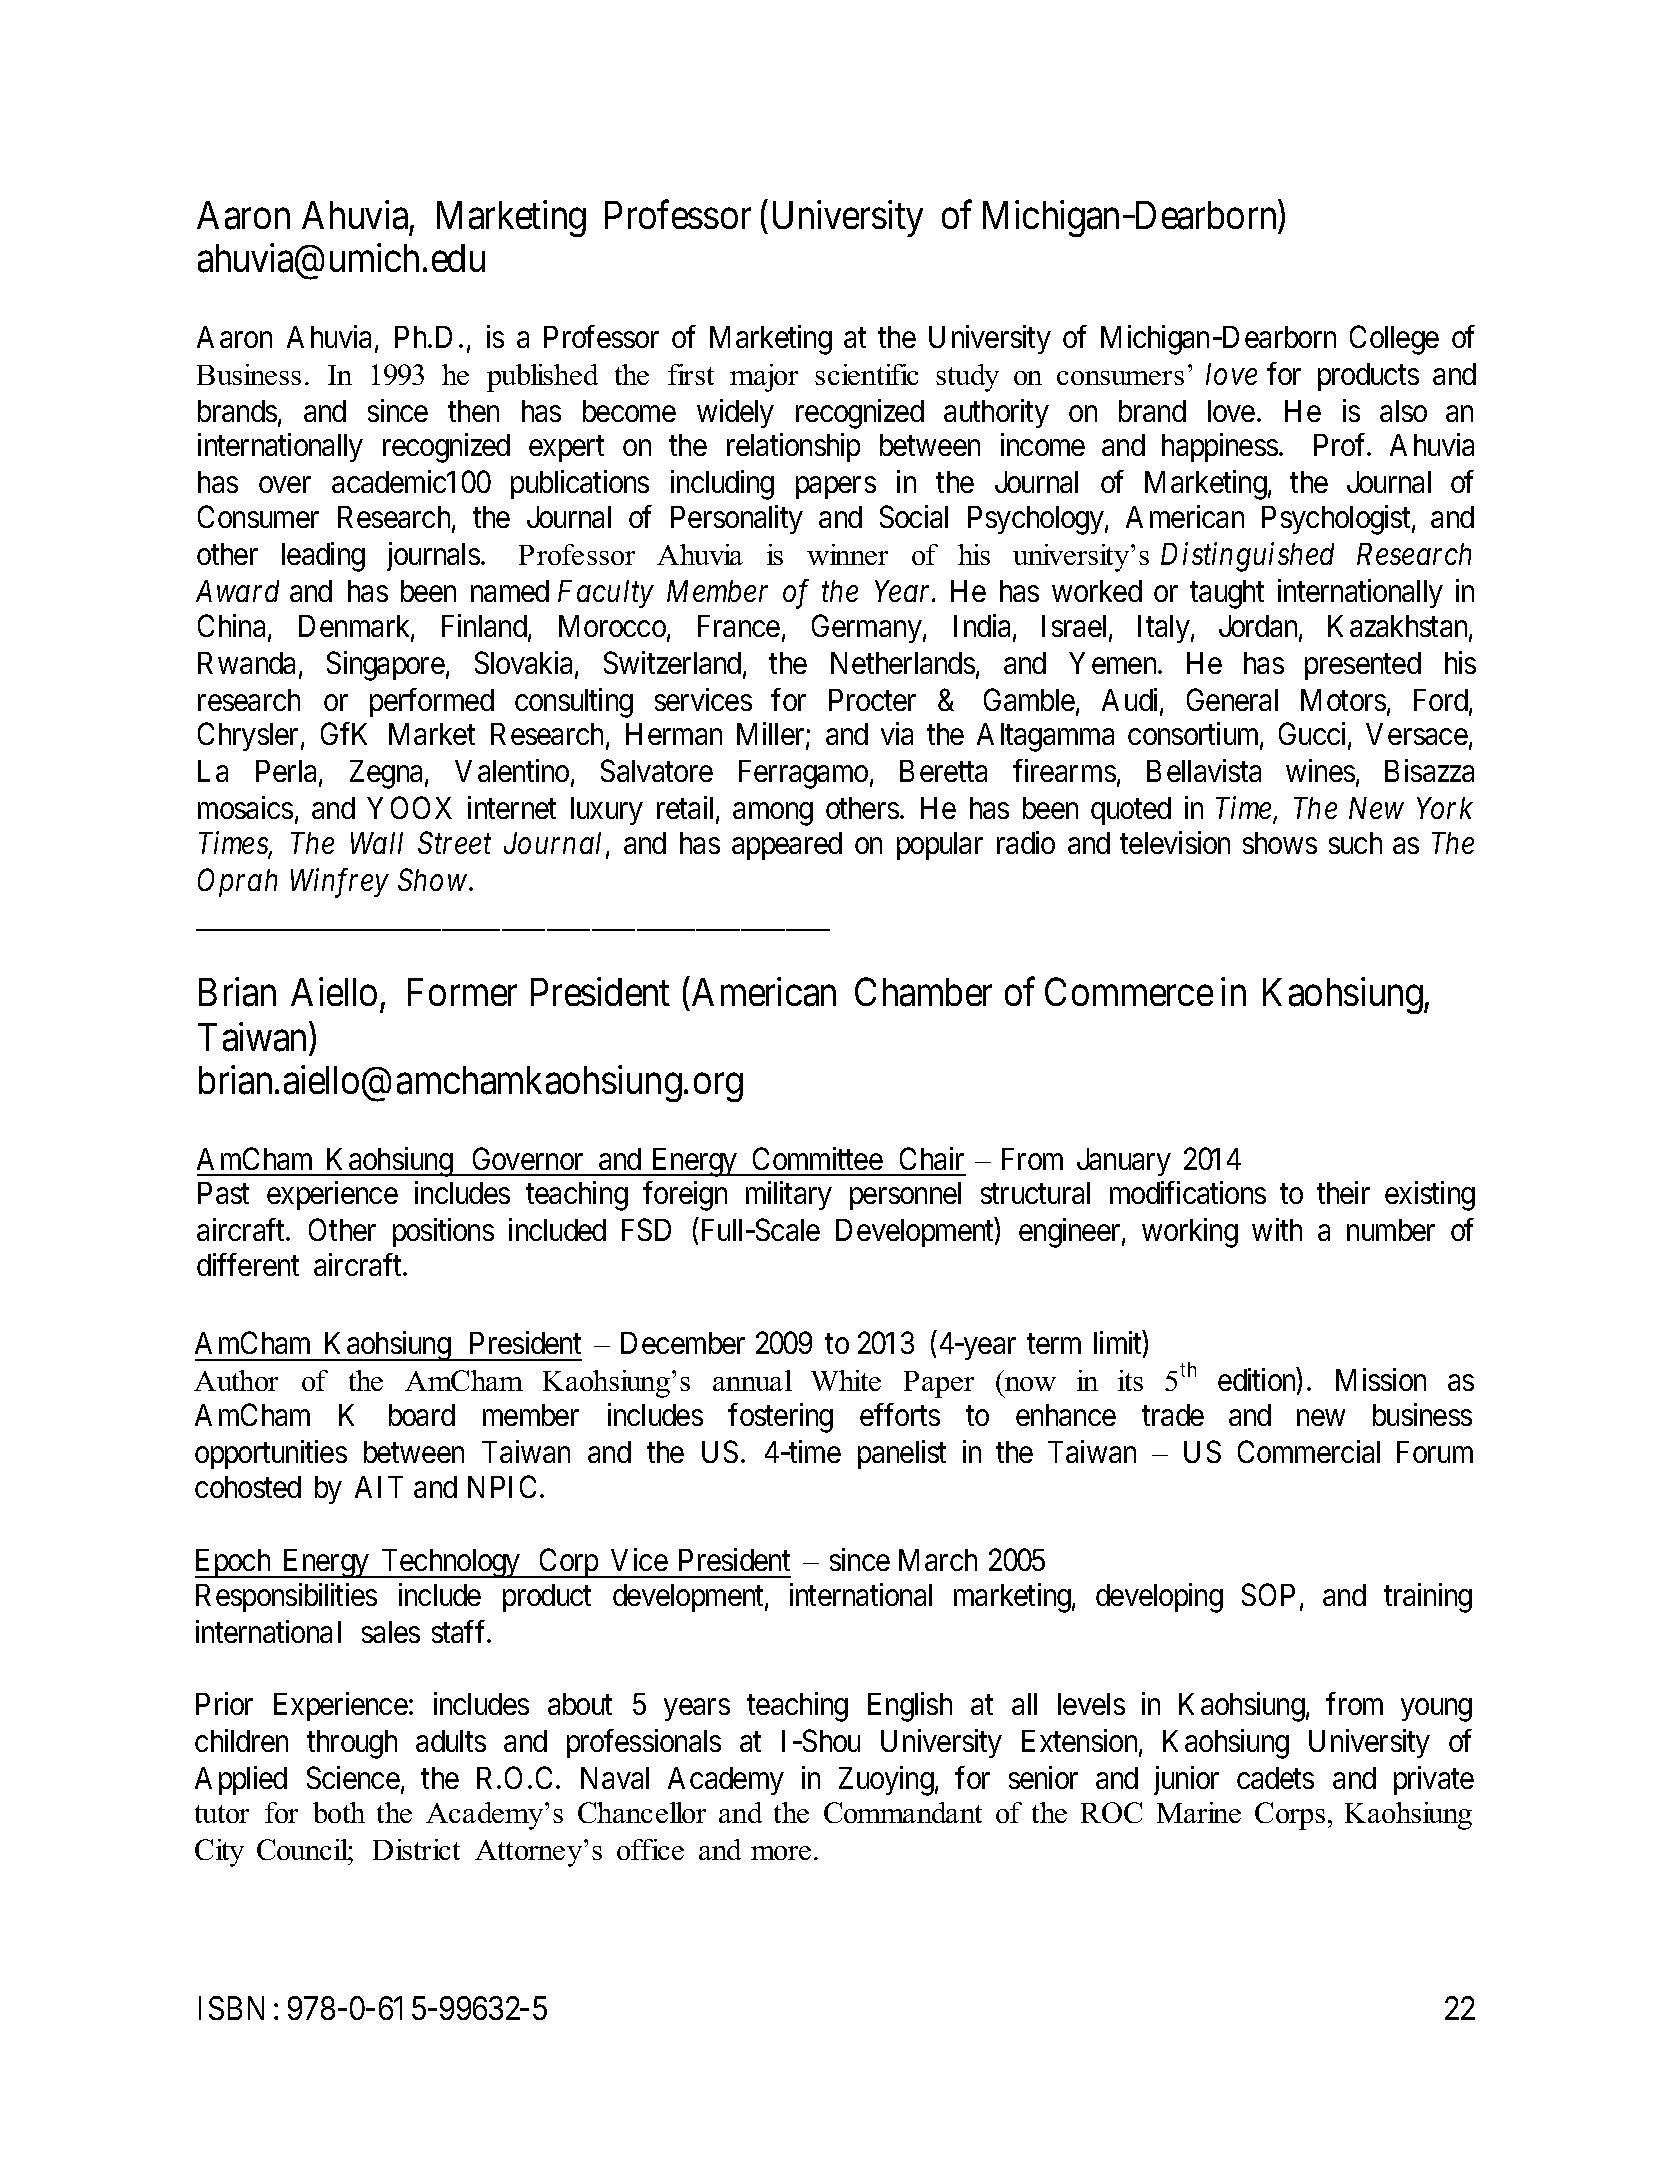  I want to click on Wall, so click(377, 843).
